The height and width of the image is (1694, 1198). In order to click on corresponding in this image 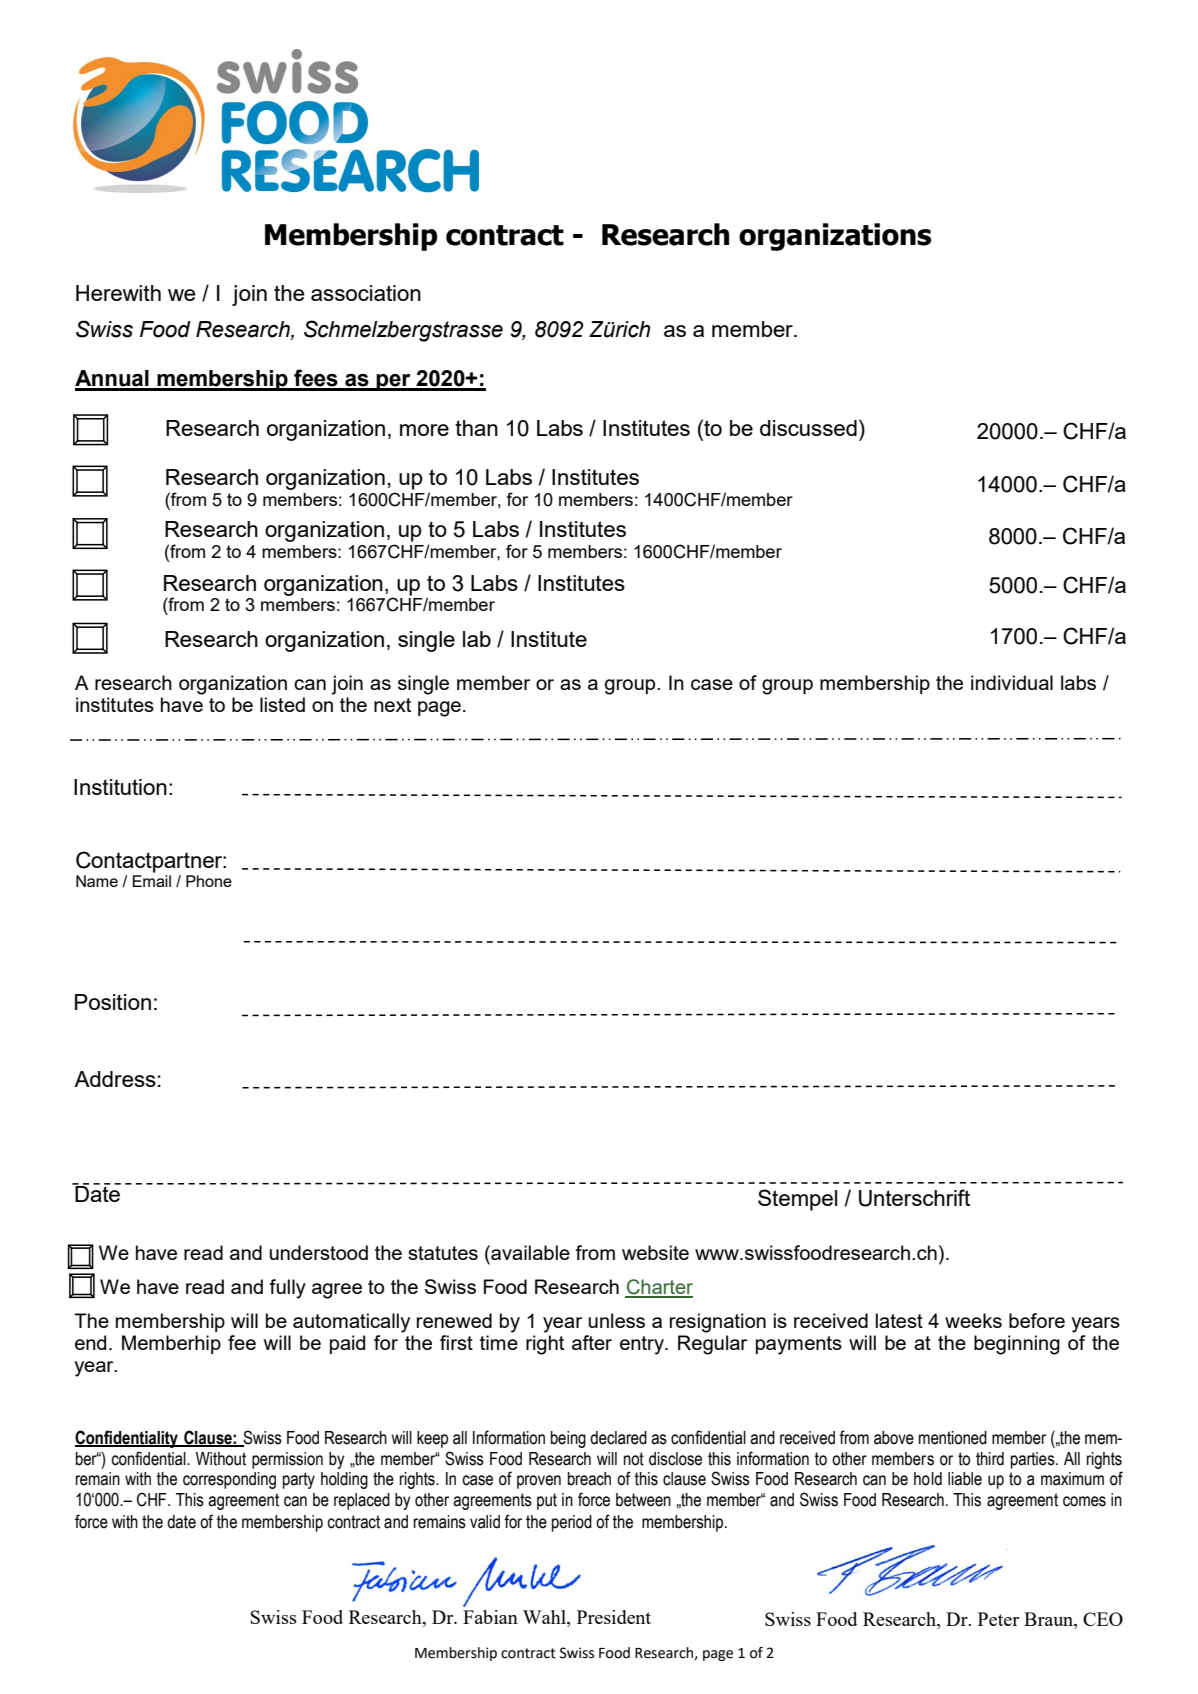, I will do `click(229, 1480)`.
